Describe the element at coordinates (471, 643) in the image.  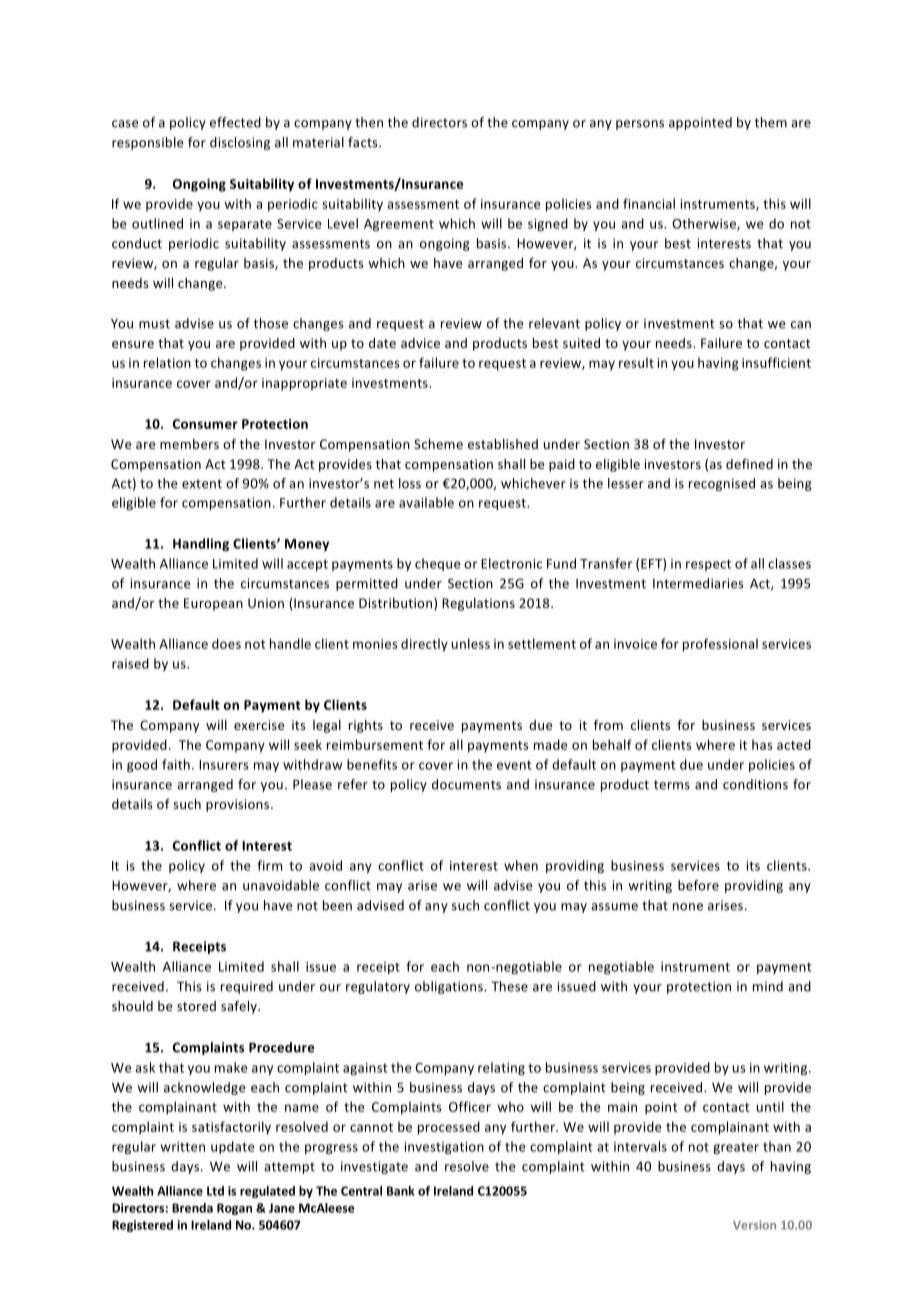
I see `unless` at that location.
